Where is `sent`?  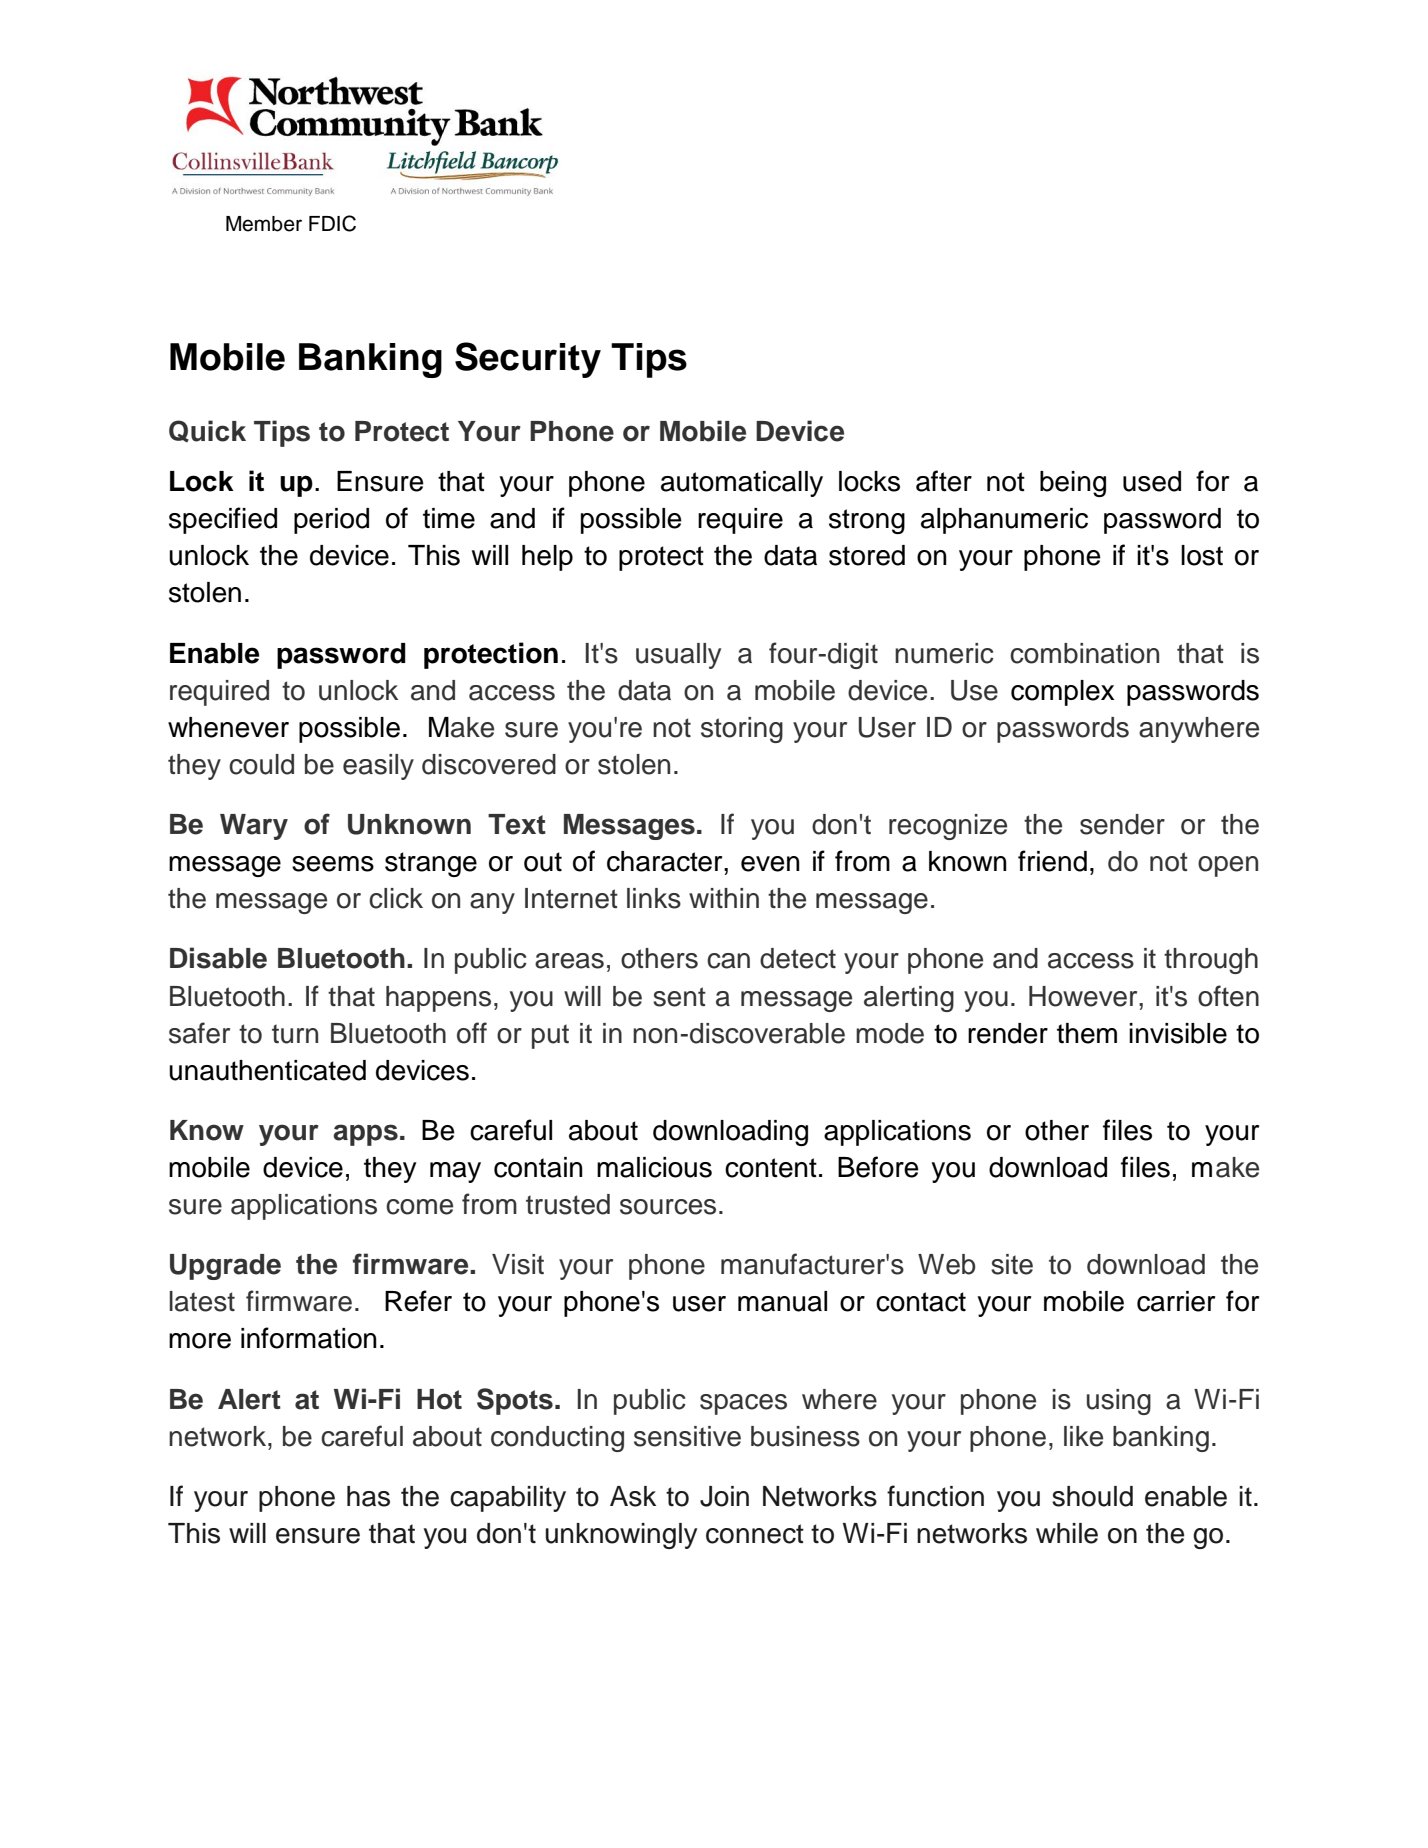
sent is located at coordinates (679, 997).
